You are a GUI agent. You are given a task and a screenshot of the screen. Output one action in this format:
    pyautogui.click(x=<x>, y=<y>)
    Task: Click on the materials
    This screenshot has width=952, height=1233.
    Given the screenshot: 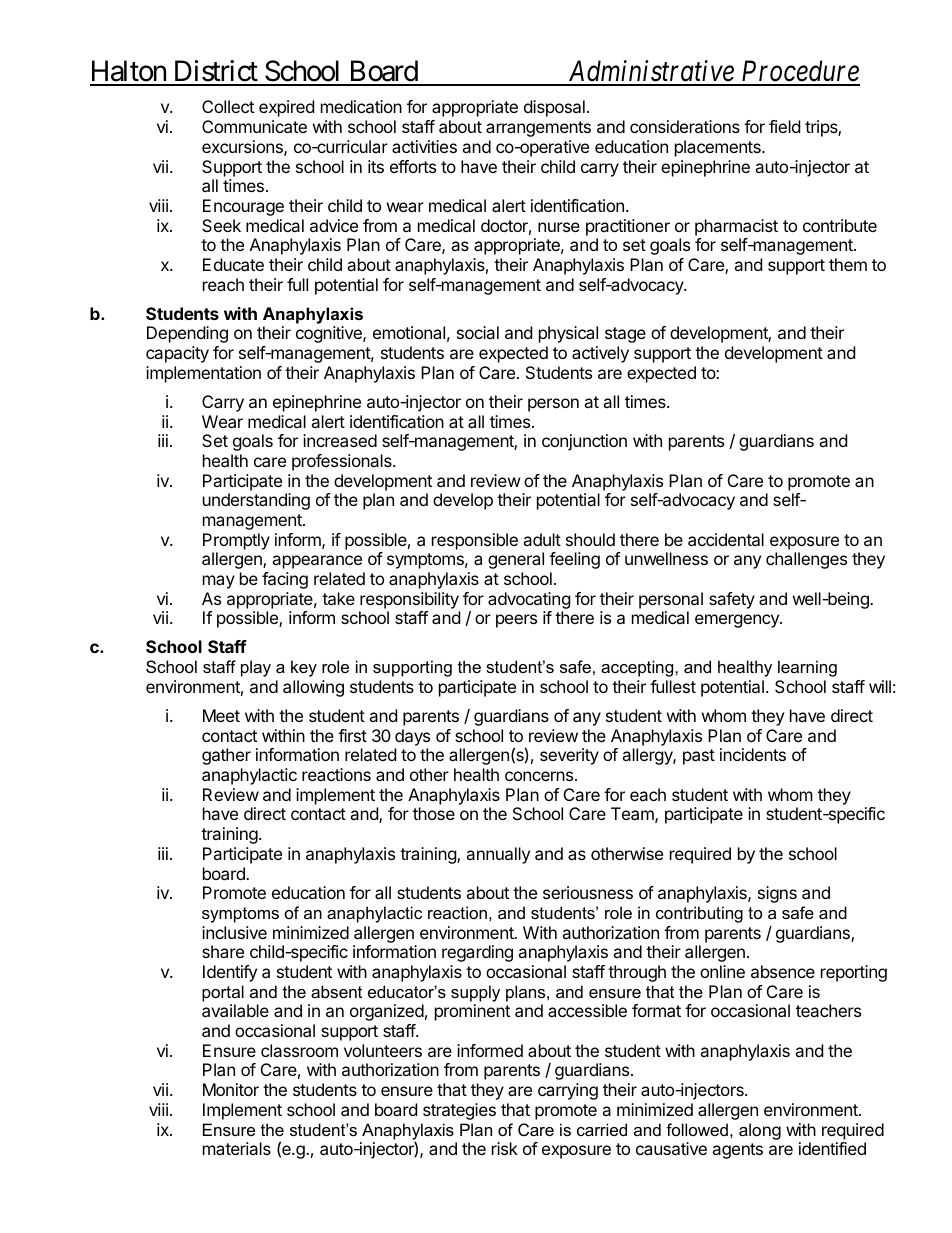 What is the action you would take?
    pyautogui.click(x=237, y=1148)
